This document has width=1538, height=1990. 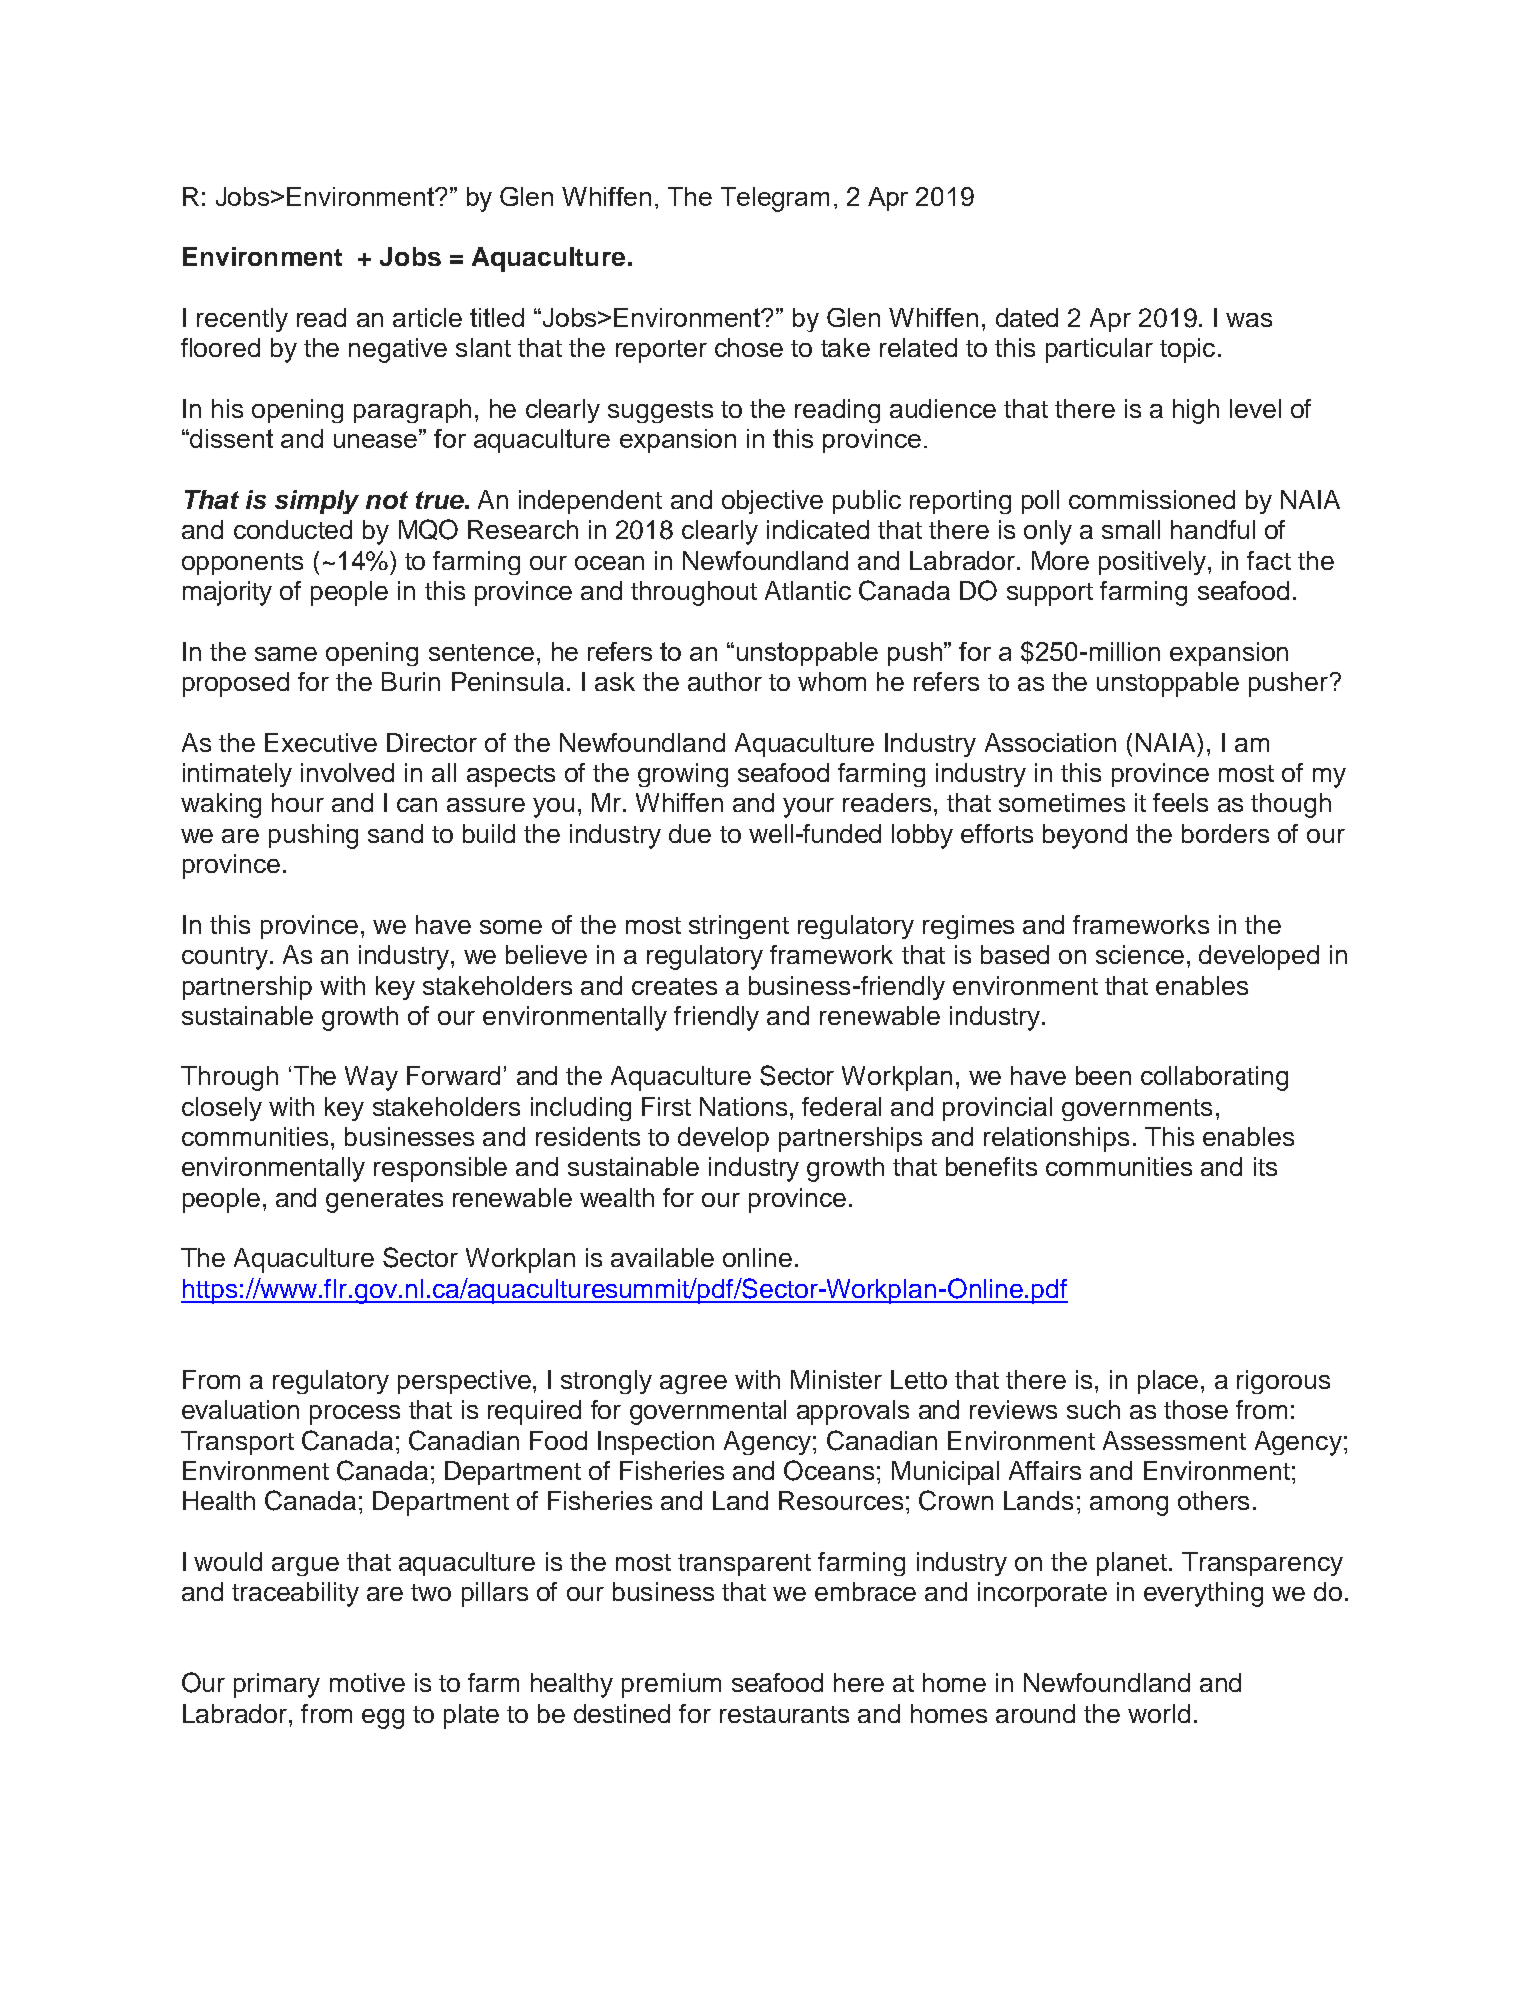 What do you see at coordinates (384, 1201) in the document?
I see `generates` at bounding box center [384, 1201].
